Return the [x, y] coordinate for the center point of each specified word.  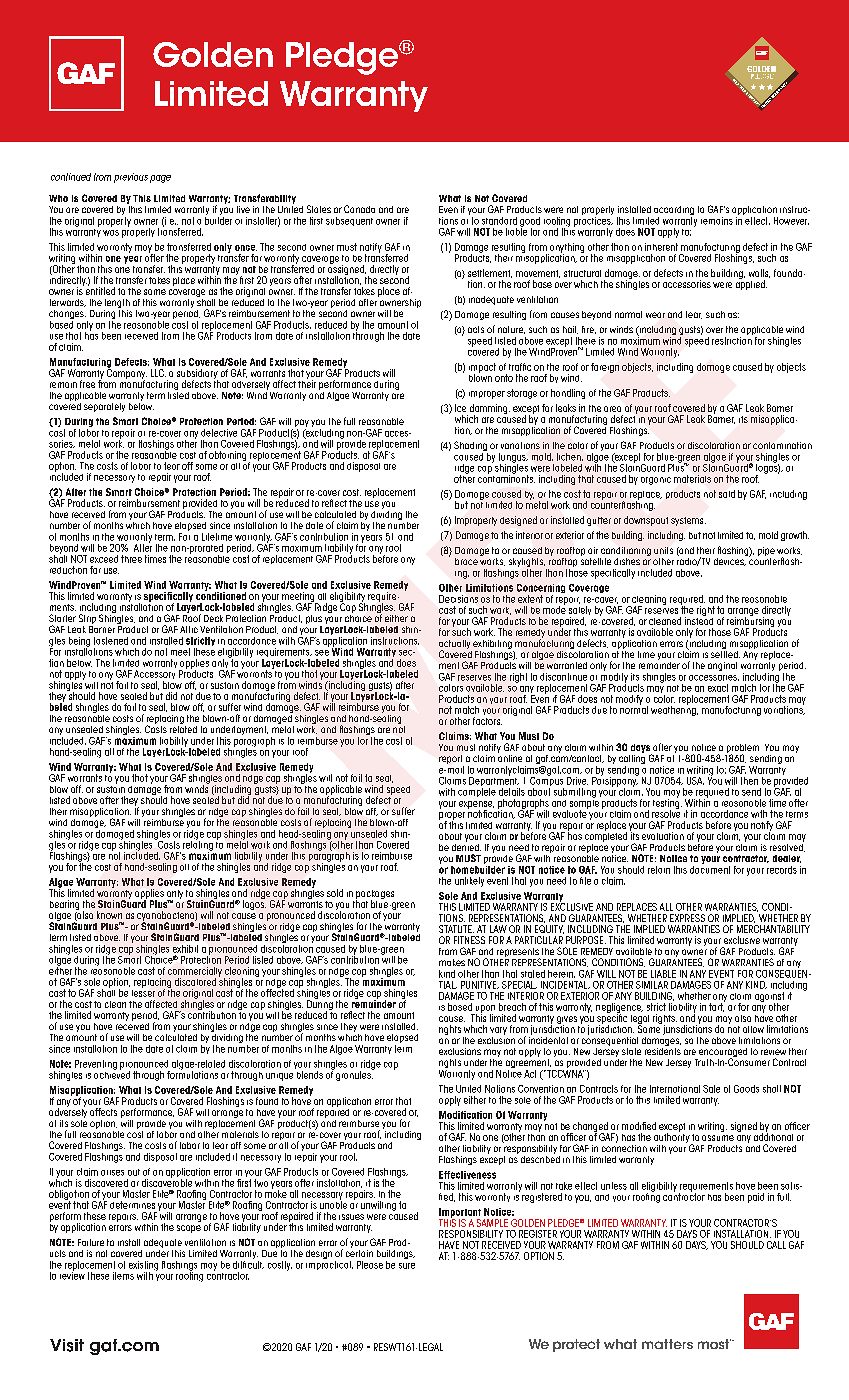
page [160, 179]
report [451, 761]
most [714, 1344]
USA [695, 781]
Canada [359, 209]
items [123, 1276]
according [674, 212]
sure [407, 1266]
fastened [111, 641]
